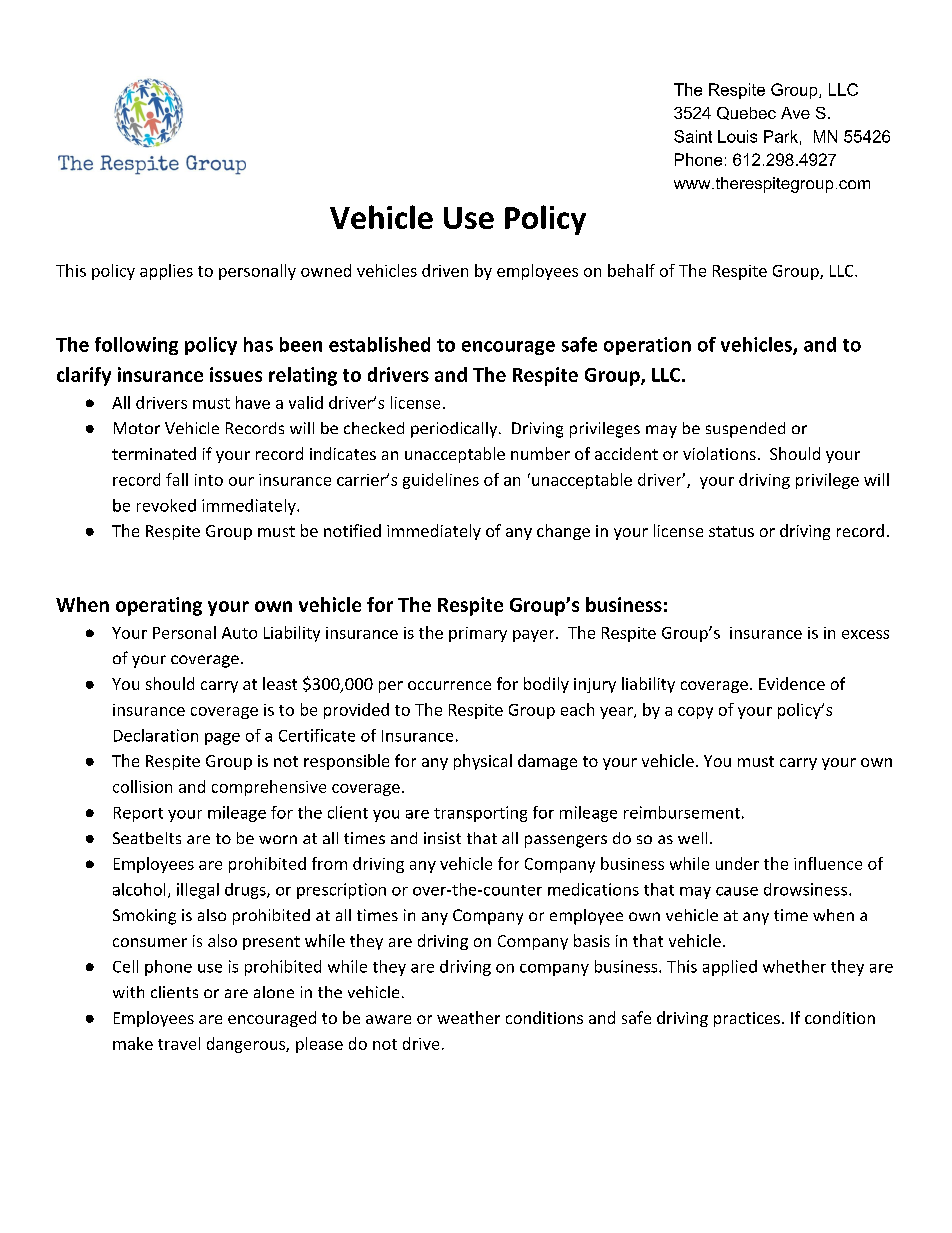  Describe the element at coordinates (239, 633) in the screenshot. I see `Auto` at that location.
